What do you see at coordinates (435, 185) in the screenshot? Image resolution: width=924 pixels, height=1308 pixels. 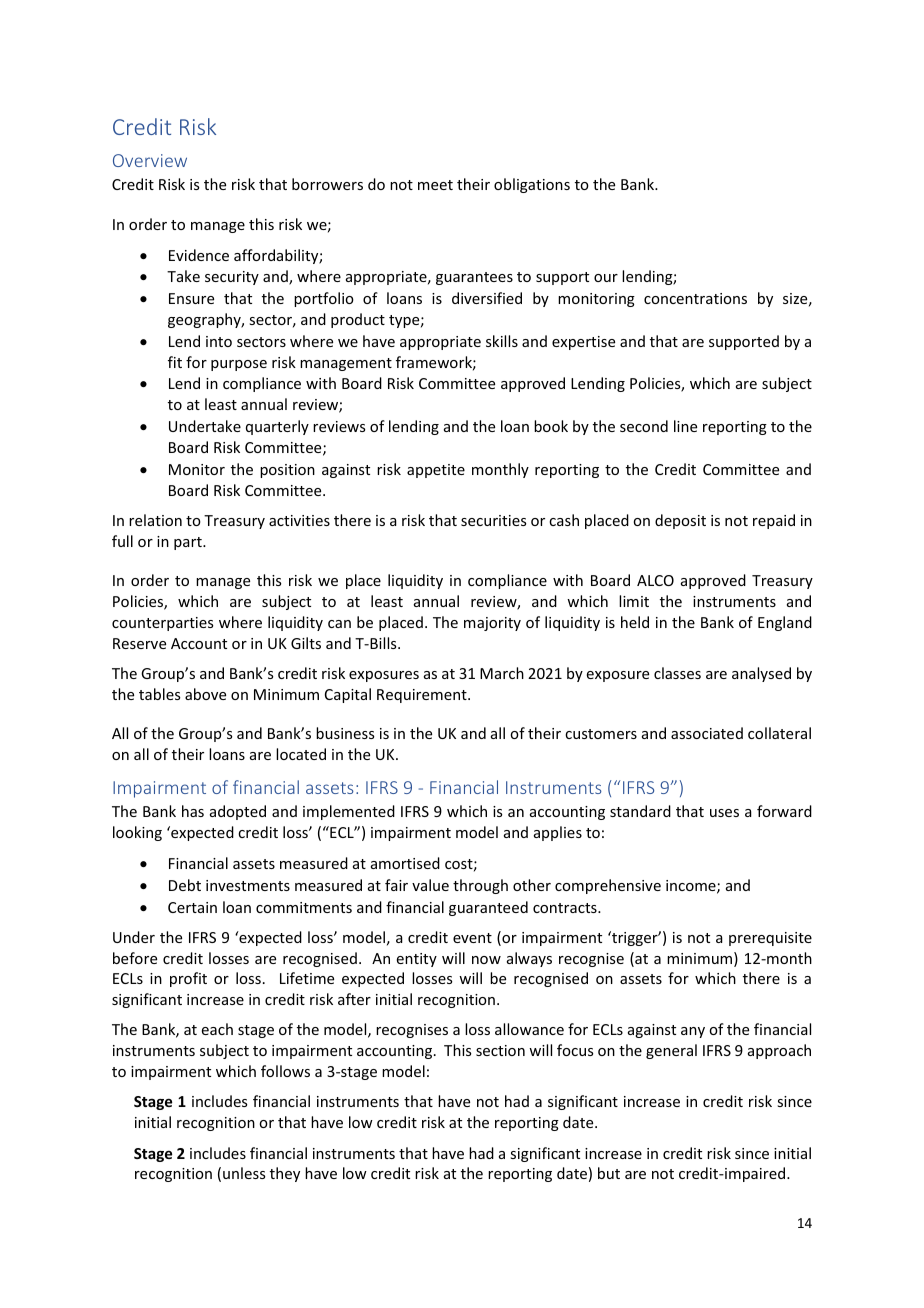 I see `meet` at bounding box center [435, 185].
